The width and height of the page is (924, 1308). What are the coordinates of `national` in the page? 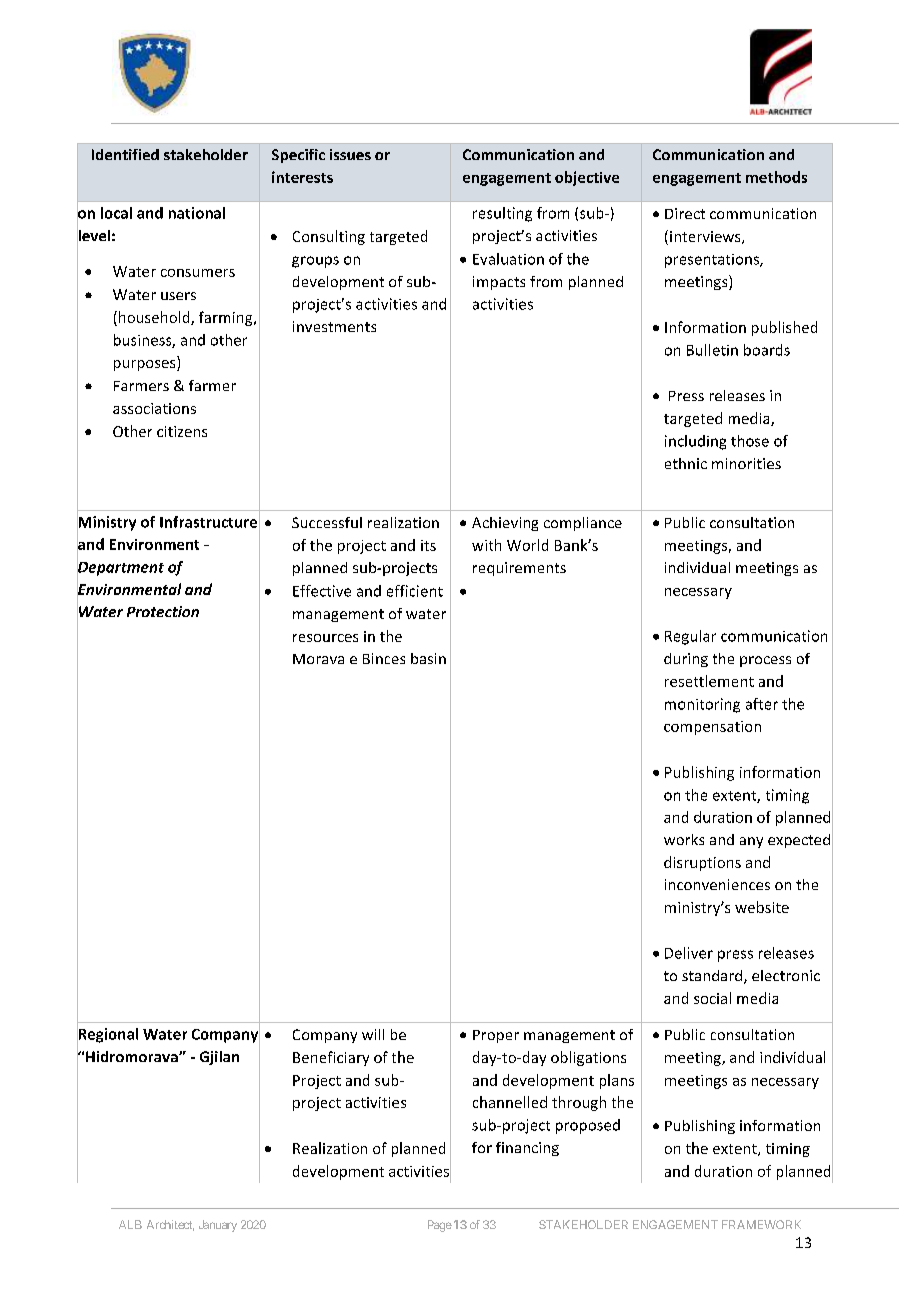 It's located at (197, 213).
